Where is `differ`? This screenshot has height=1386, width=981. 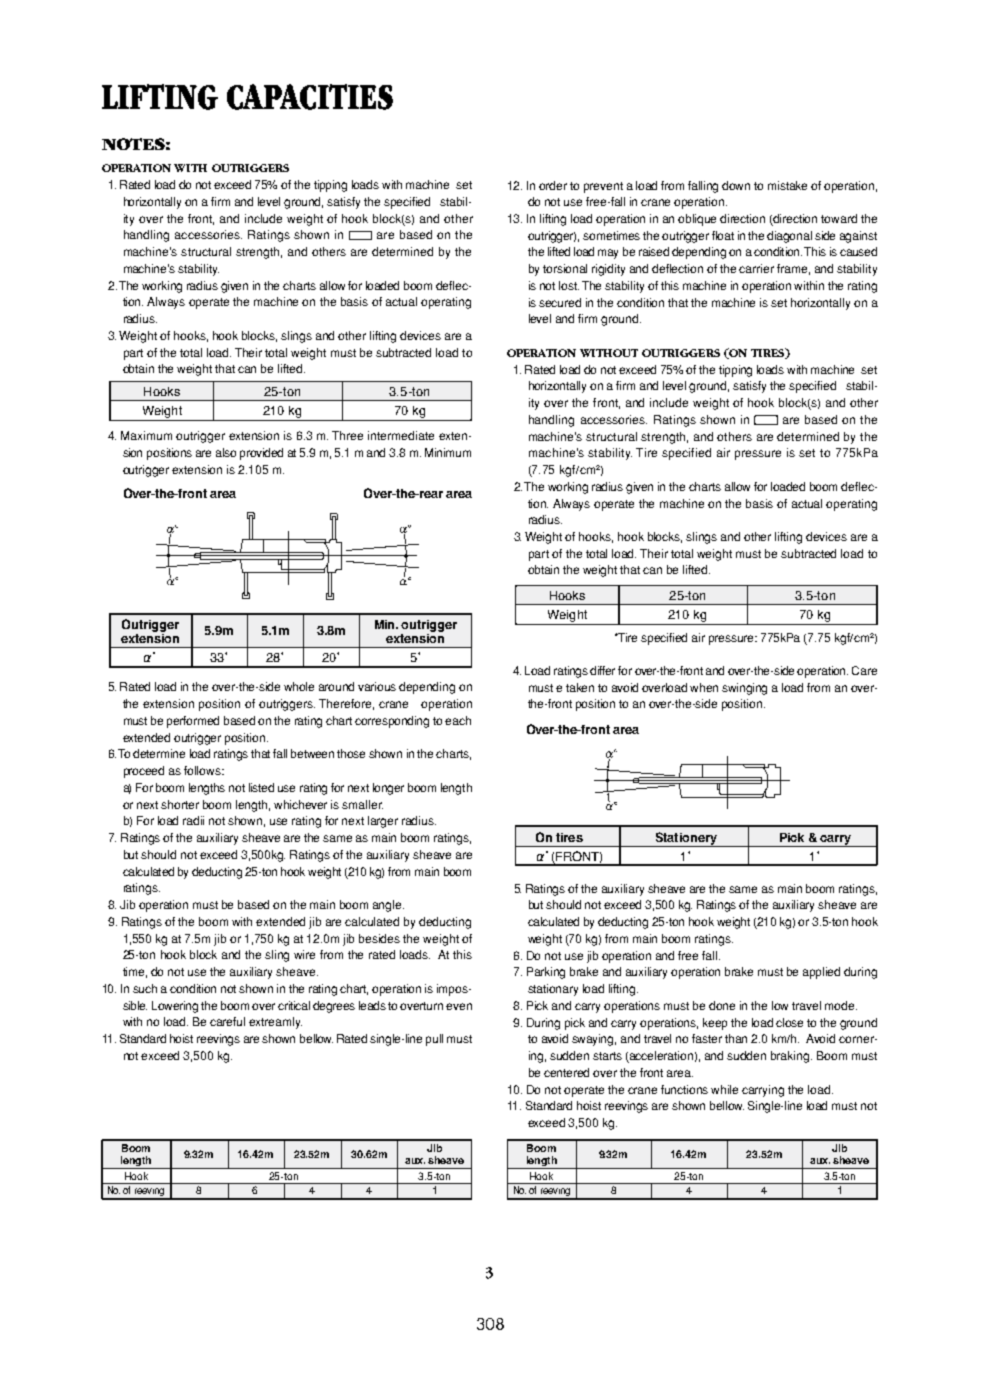 differ is located at coordinates (602, 670).
